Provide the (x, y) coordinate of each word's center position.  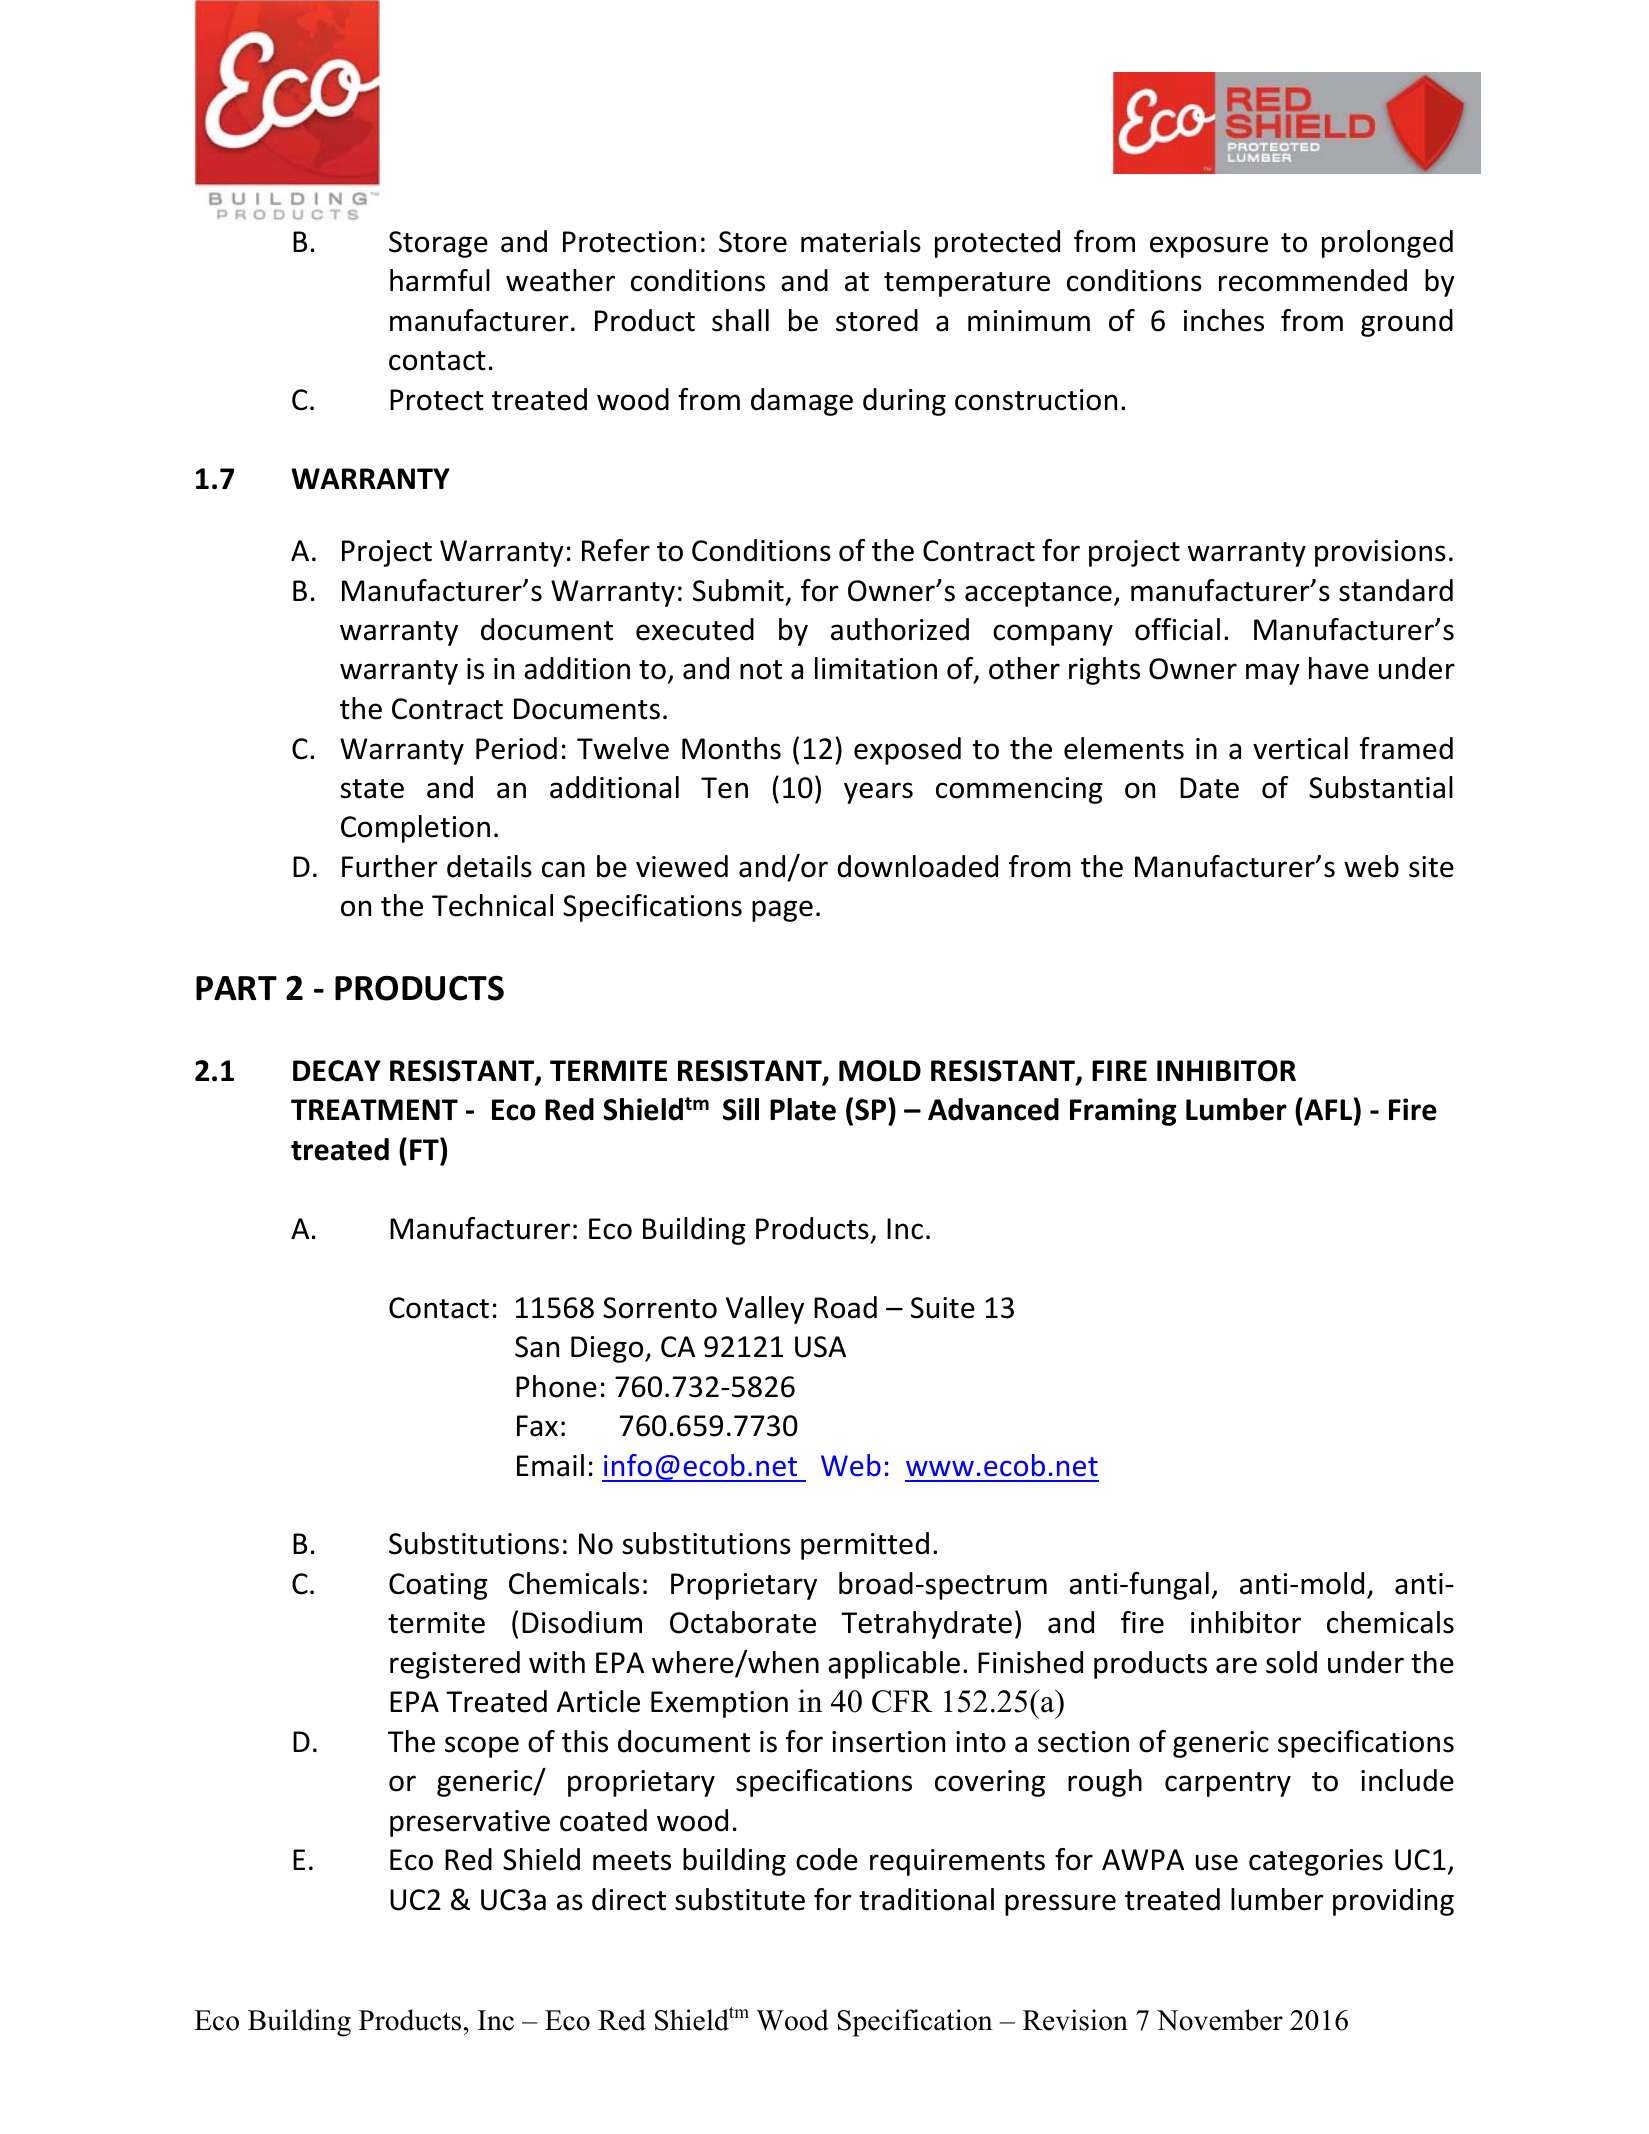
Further (390, 866)
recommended (1313, 280)
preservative (470, 1823)
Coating (438, 1586)
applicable (894, 1665)
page (782, 911)
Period (516, 748)
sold (1291, 1662)
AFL (1327, 1109)
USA (820, 1347)
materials (861, 241)
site (1431, 867)
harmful (440, 280)
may (1273, 674)
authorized (900, 629)
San (537, 1347)
